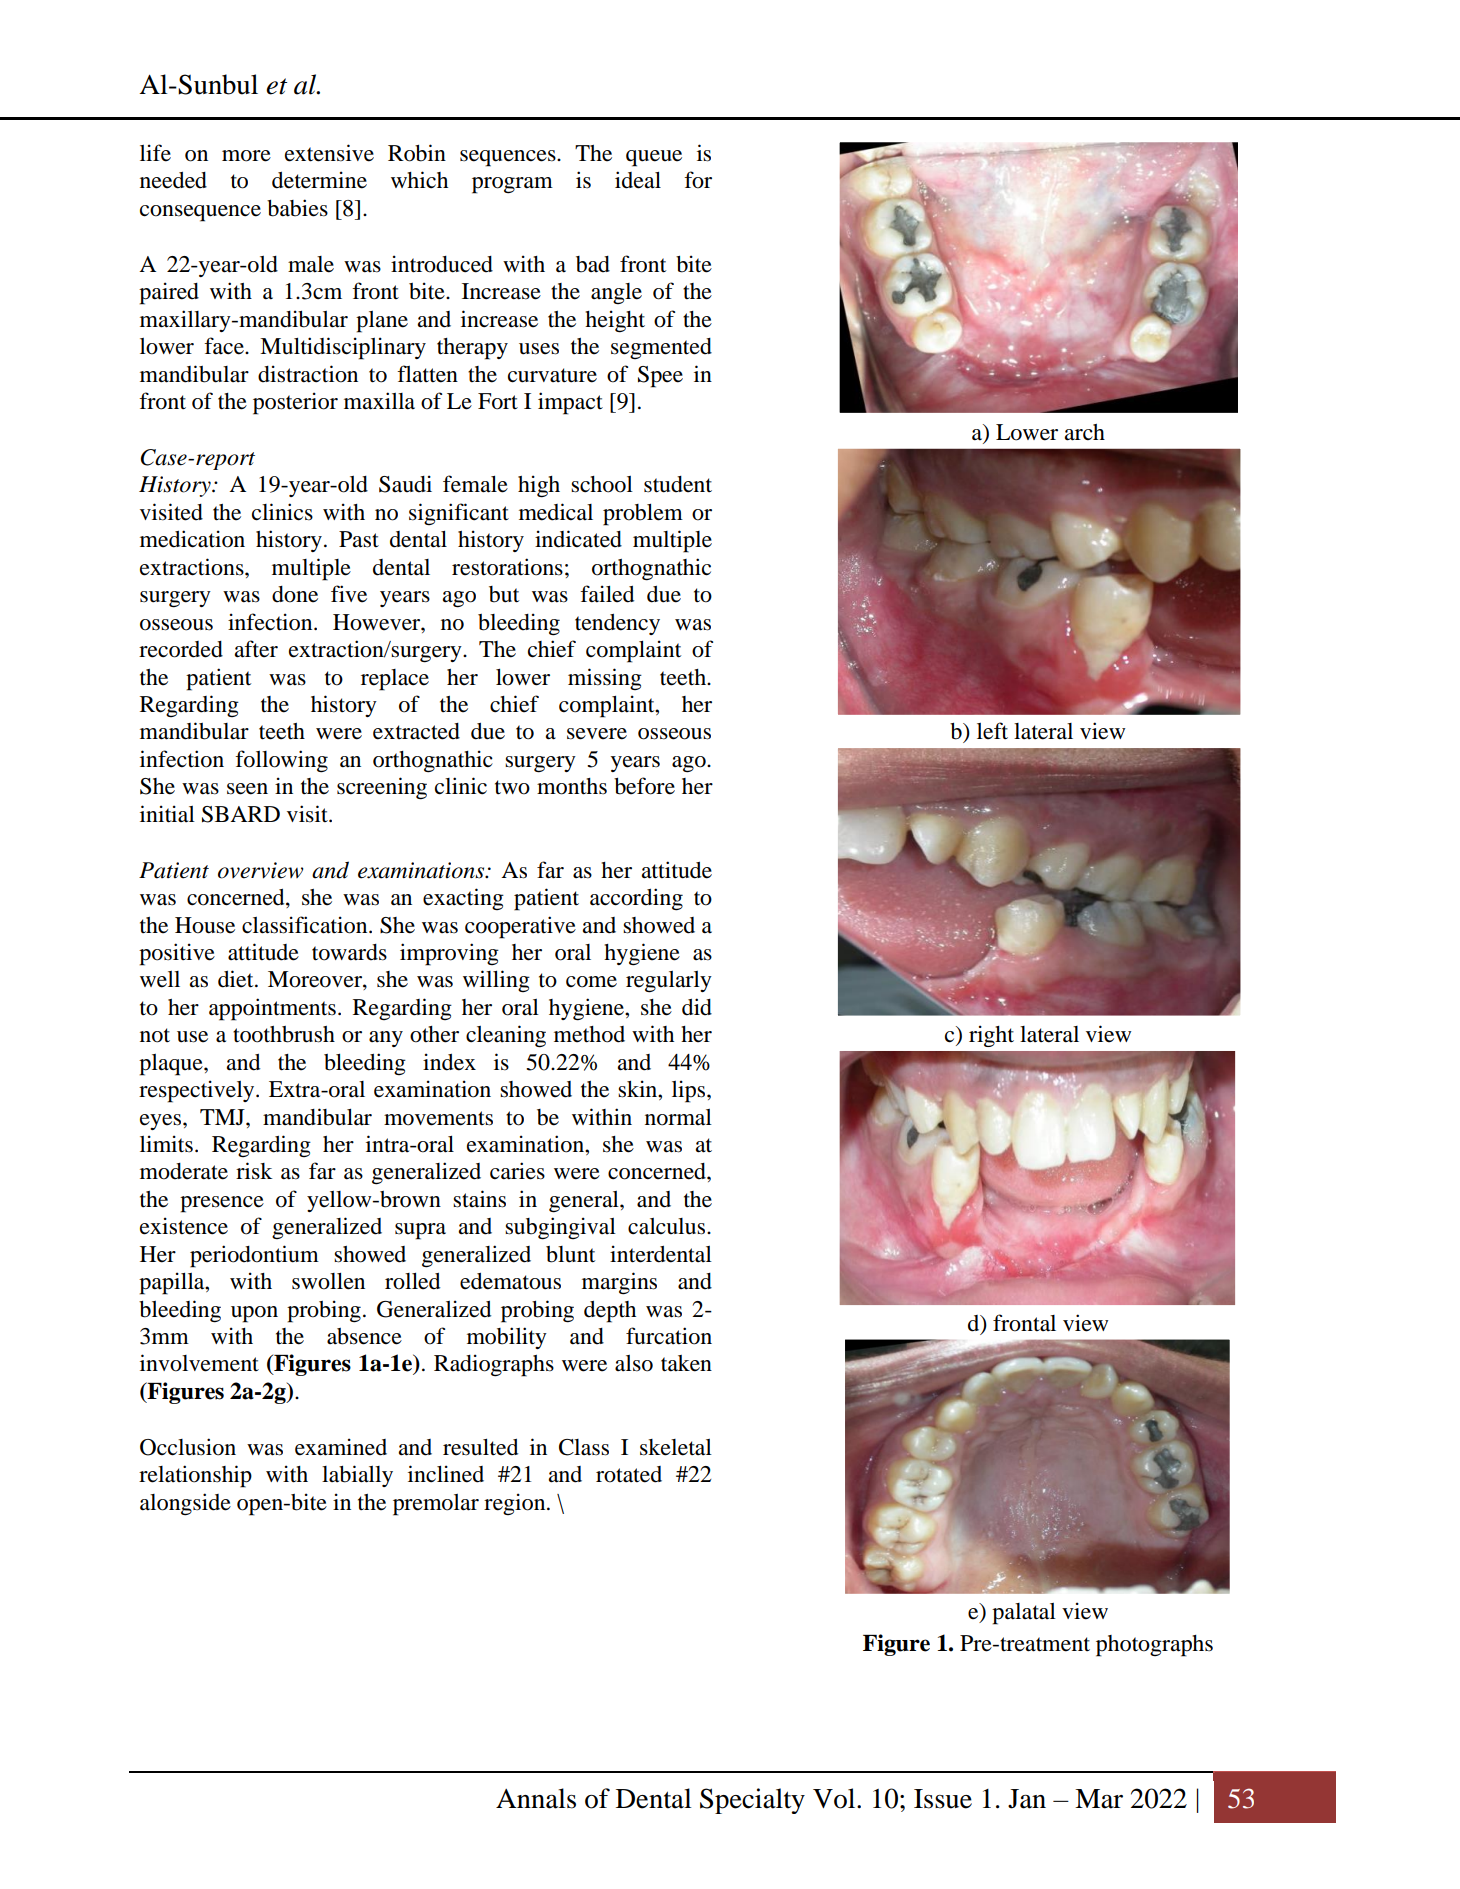 Image resolution: width=1460 pixels, height=1889 pixels. Describe the element at coordinates (1085, 432) in the screenshot. I see `arch` at that location.
